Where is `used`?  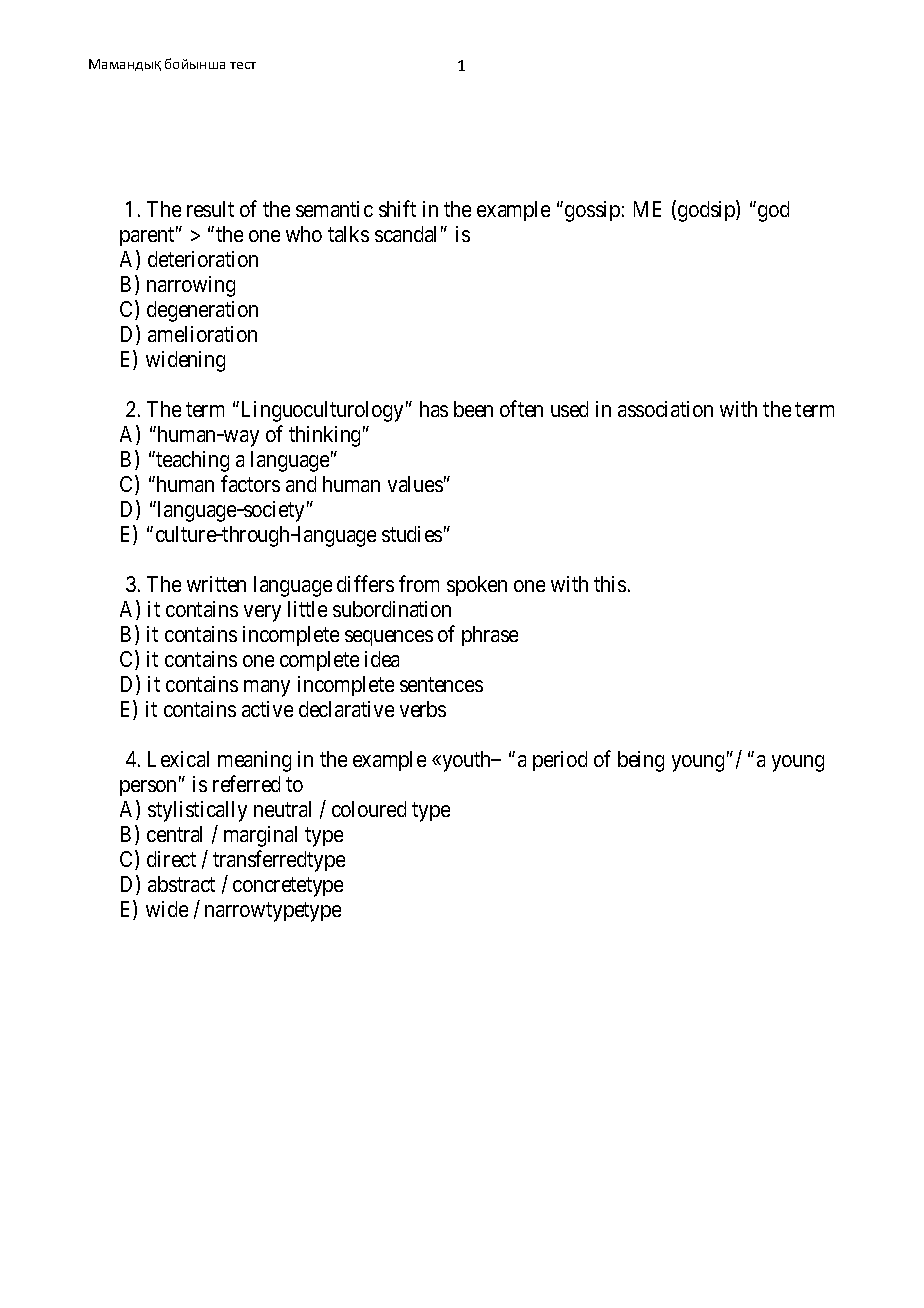
used is located at coordinates (569, 409).
